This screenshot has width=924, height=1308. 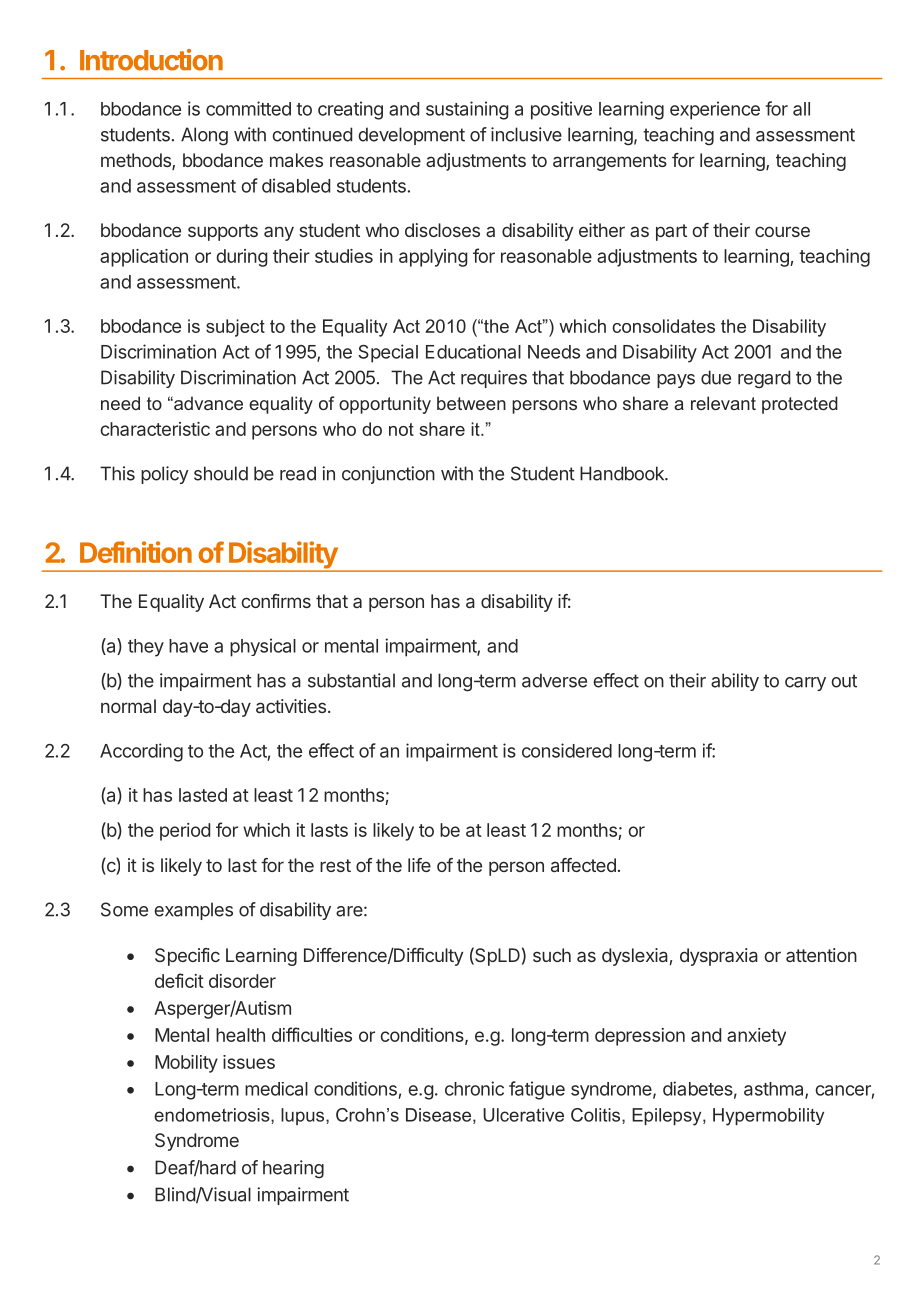 What do you see at coordinates (523, 1115) in the screenshot?
I see `Ulcerative` at bounding box center [523, 1115].
